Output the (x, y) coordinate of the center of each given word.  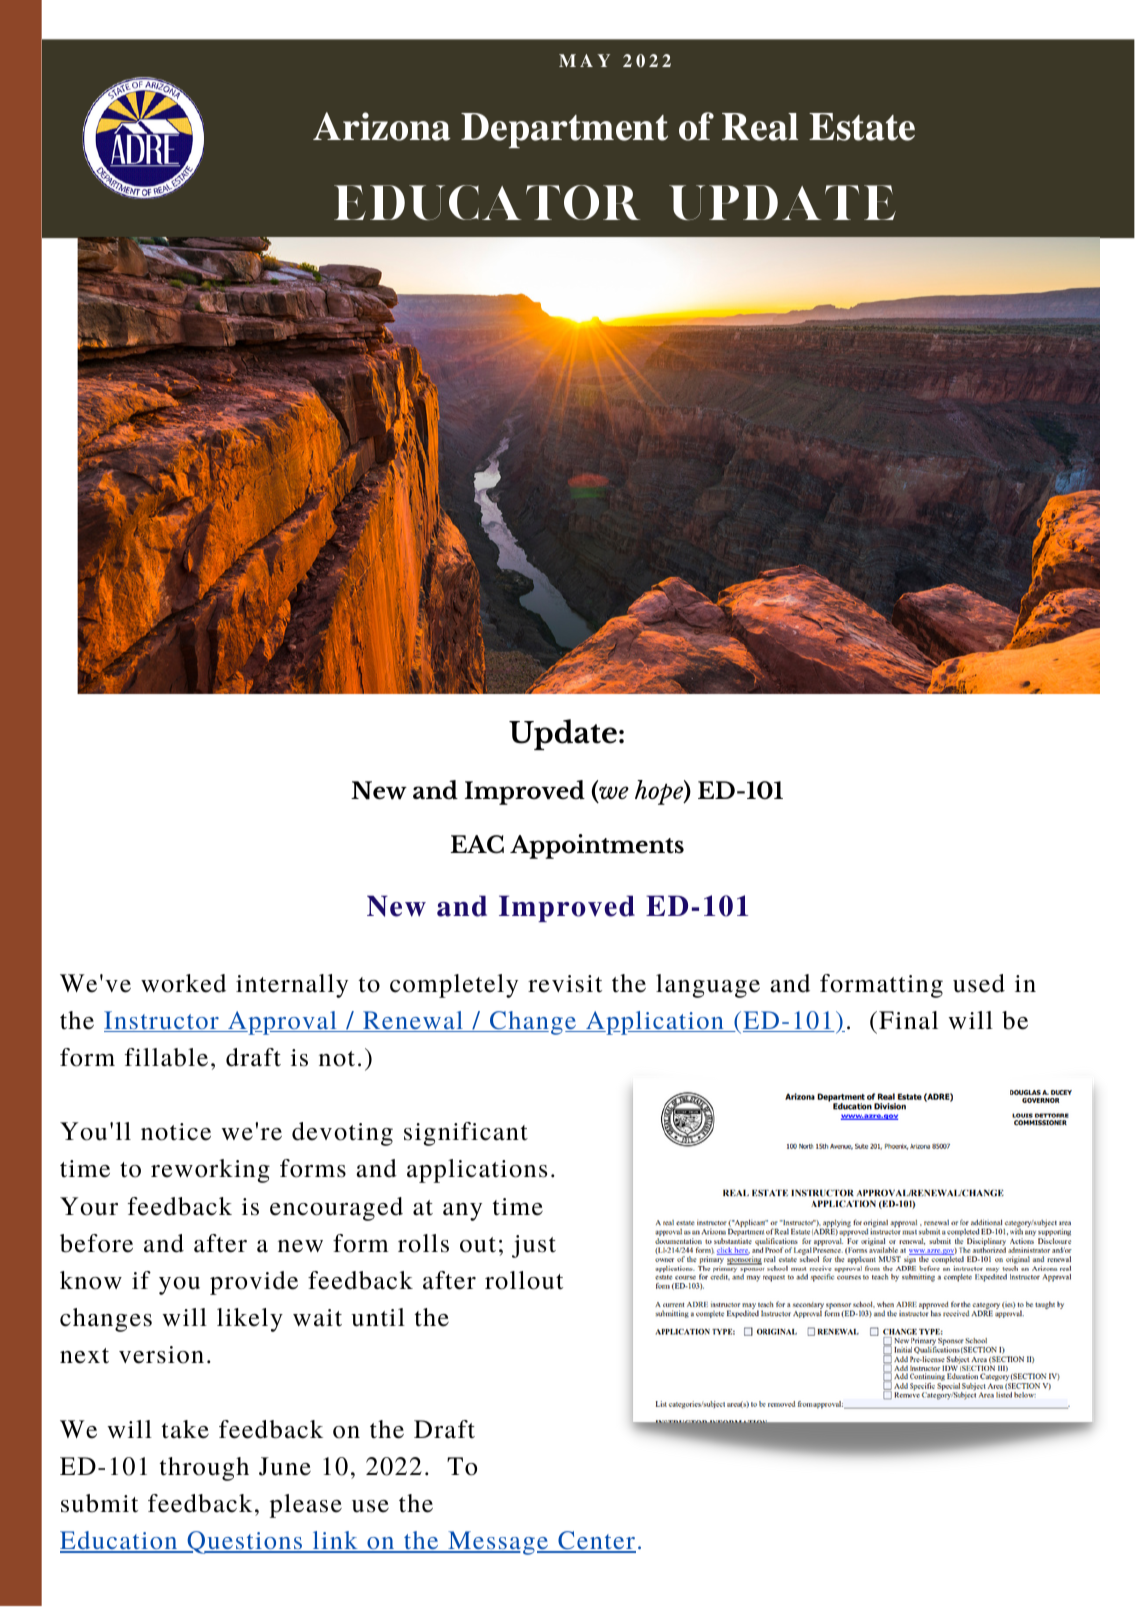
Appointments (597, 846)
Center (596, 1541)
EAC (477, 844)
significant (466, 1134)
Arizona (382, 126)
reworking (210, 1171)
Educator (487, 203)
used (979, 983)
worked (183, 983)
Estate (862, 127)
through (204, 1469)
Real (760, 127)
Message (498, 1543)
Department (564, 130)
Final (908, 1020)
